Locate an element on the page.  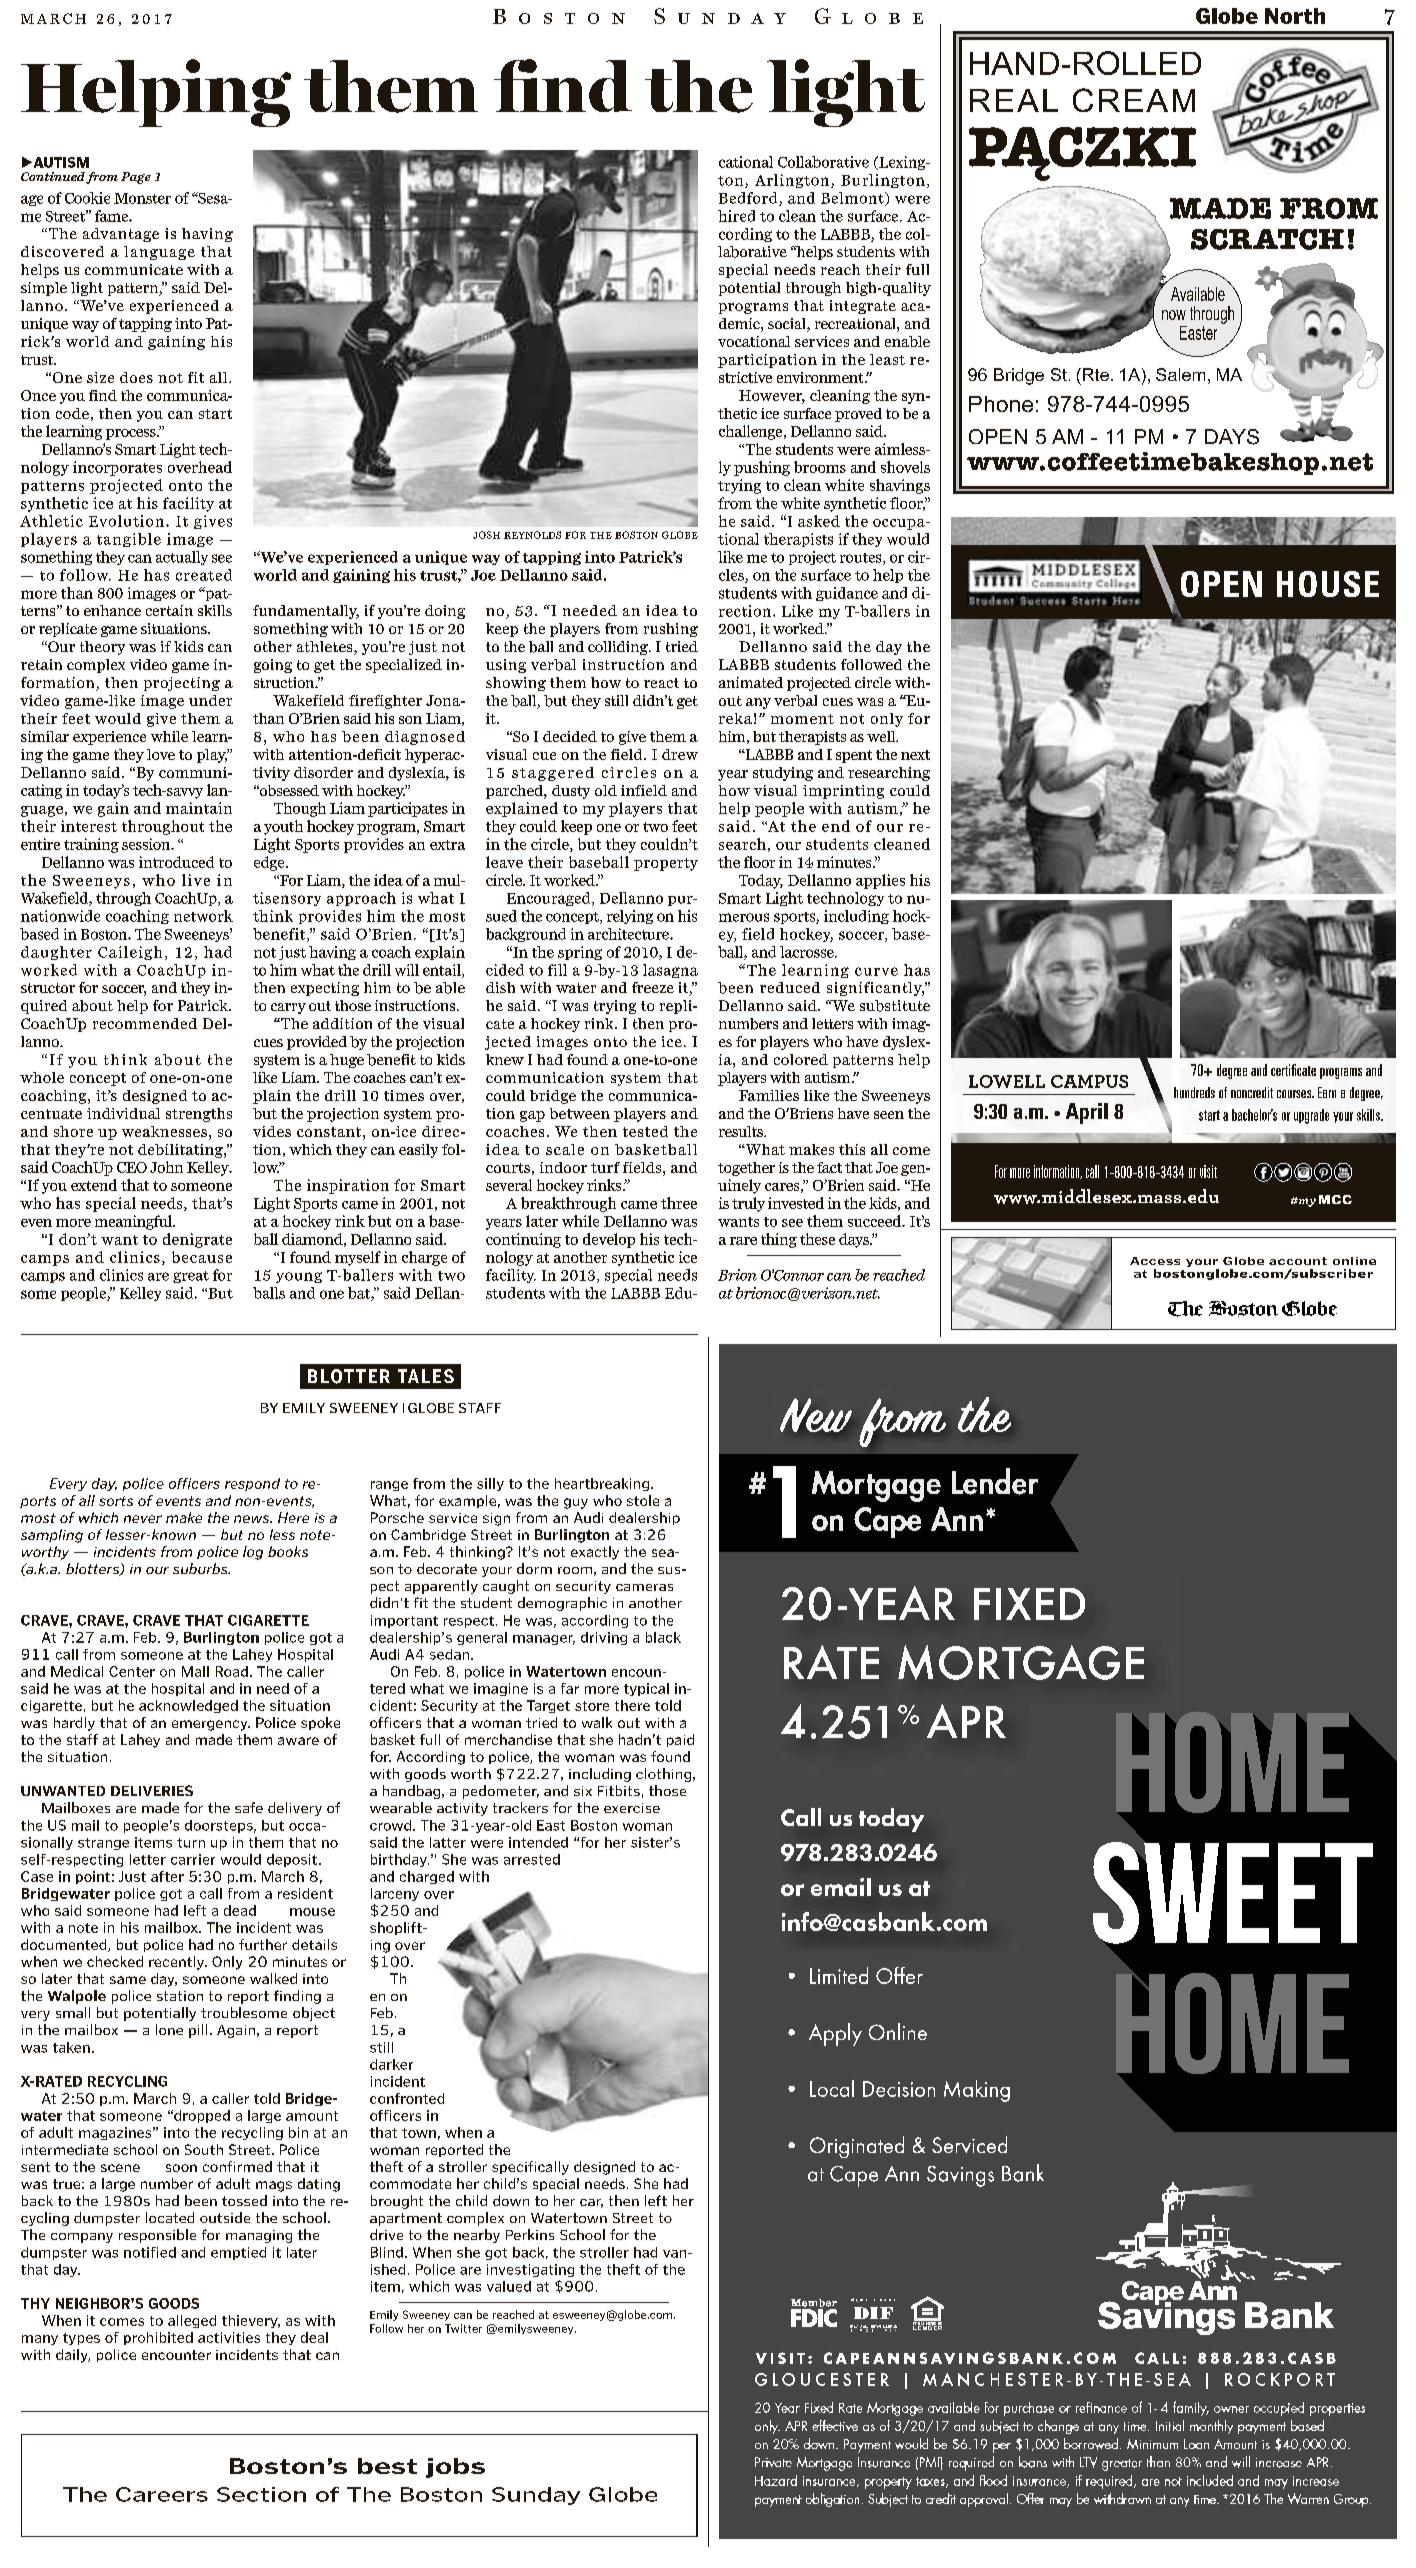
CREAM is located at coordinates (1134, 100).
